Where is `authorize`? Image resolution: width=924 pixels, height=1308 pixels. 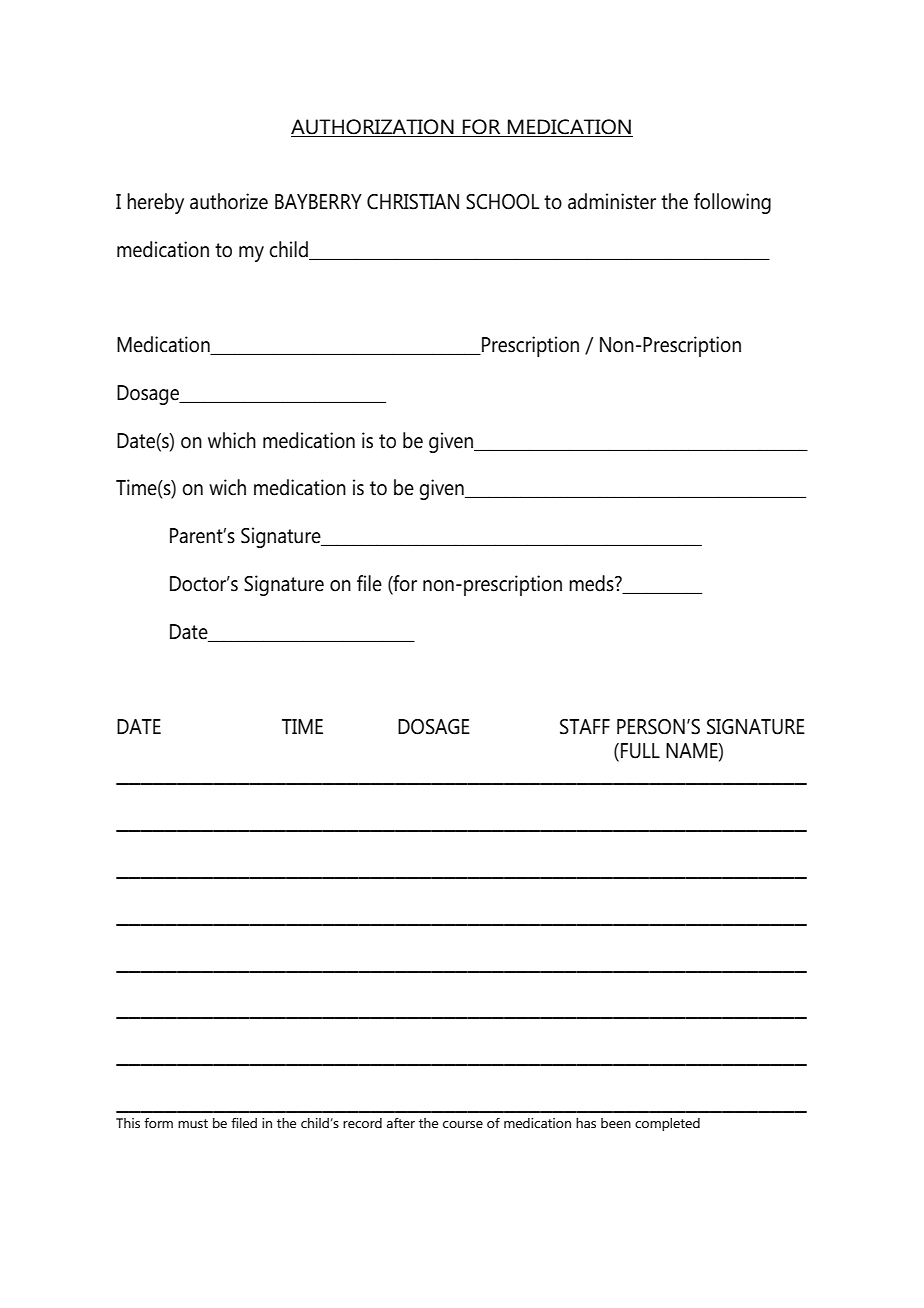
authorize is located at coordinates (229, 201).
